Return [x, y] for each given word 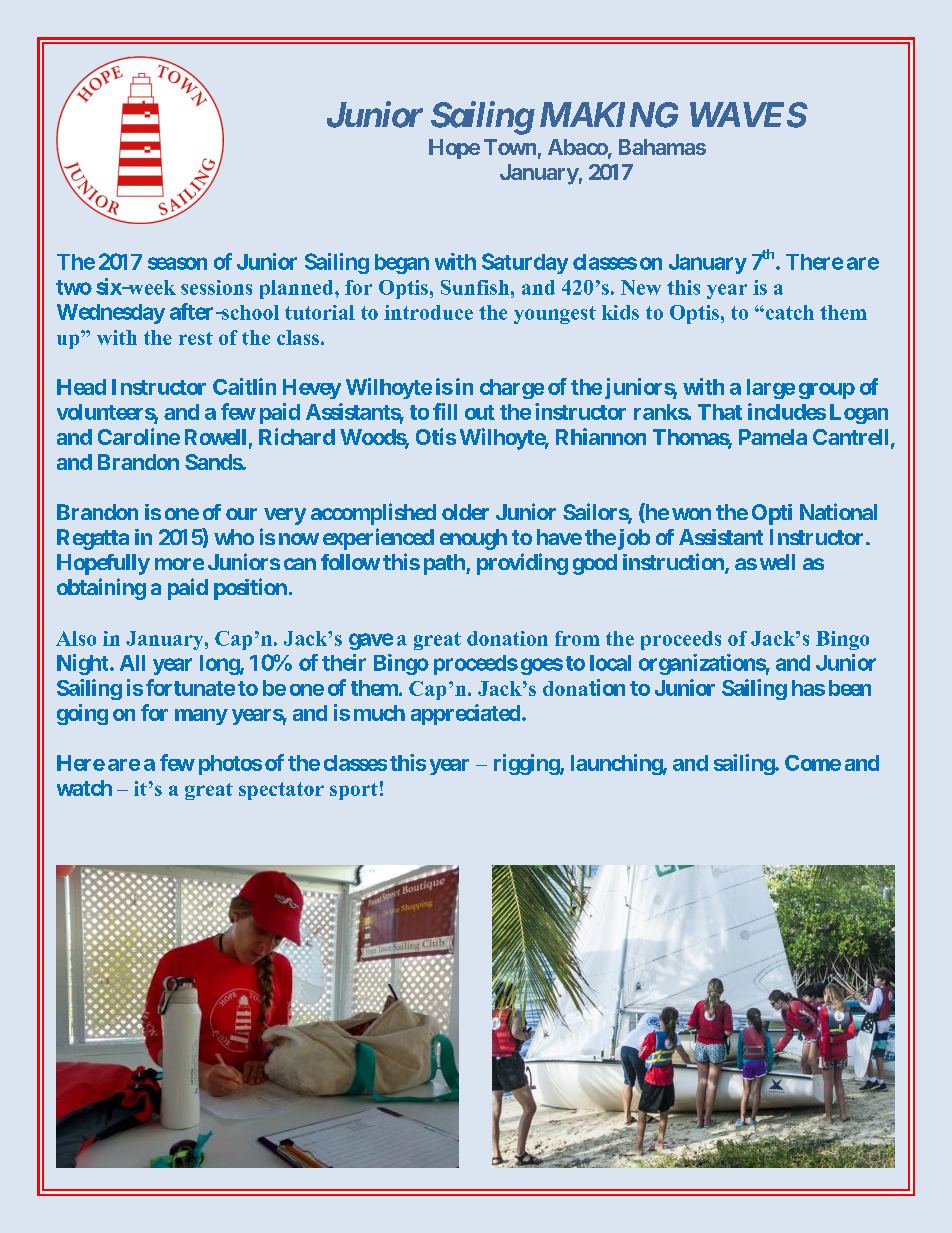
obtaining [101, 589]
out [480, 412]
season [177, 263]
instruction [674, 563]
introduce [428, 312]
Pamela [773, 437]
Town [510, 147]
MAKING [609, 115]
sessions [216, 287]
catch [788, 312]
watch [84, 788]
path [445, 564]
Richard [297, 436]
